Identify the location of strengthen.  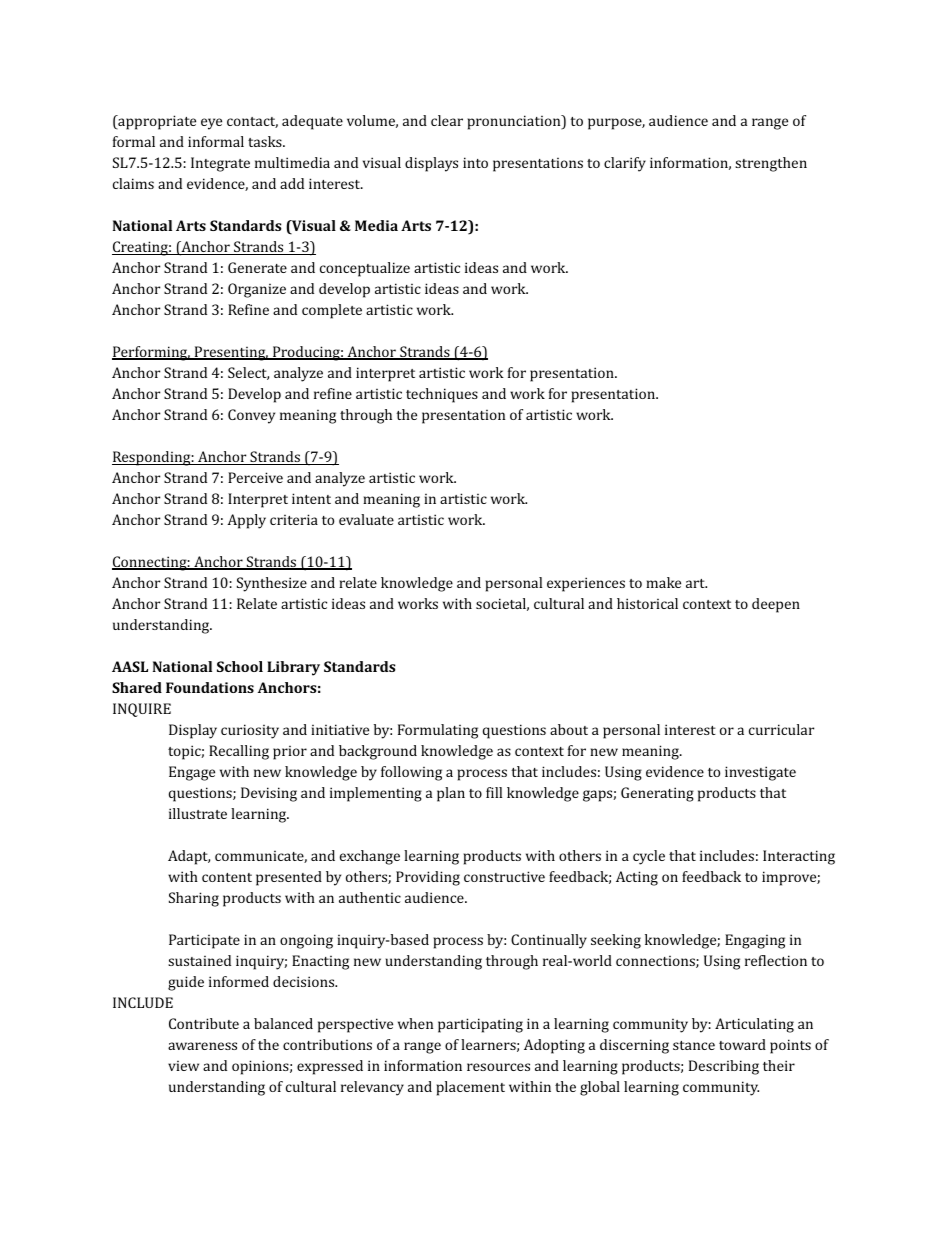
(771, 164).
